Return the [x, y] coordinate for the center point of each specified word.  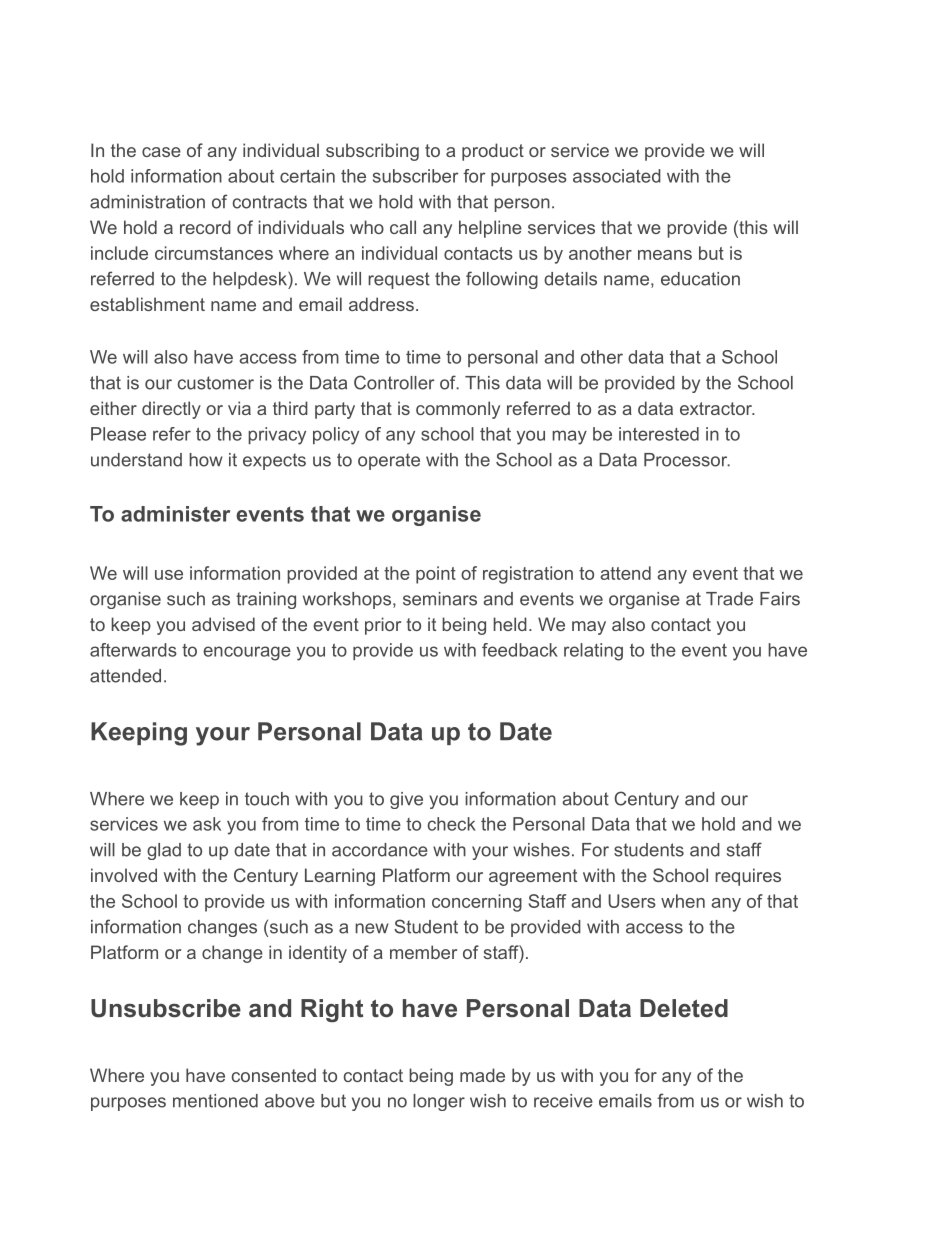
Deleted [684, 1008]
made [482, 1075]
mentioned [215, 1101]
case [161, 152]
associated [617, 176]
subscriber [416, 176]
